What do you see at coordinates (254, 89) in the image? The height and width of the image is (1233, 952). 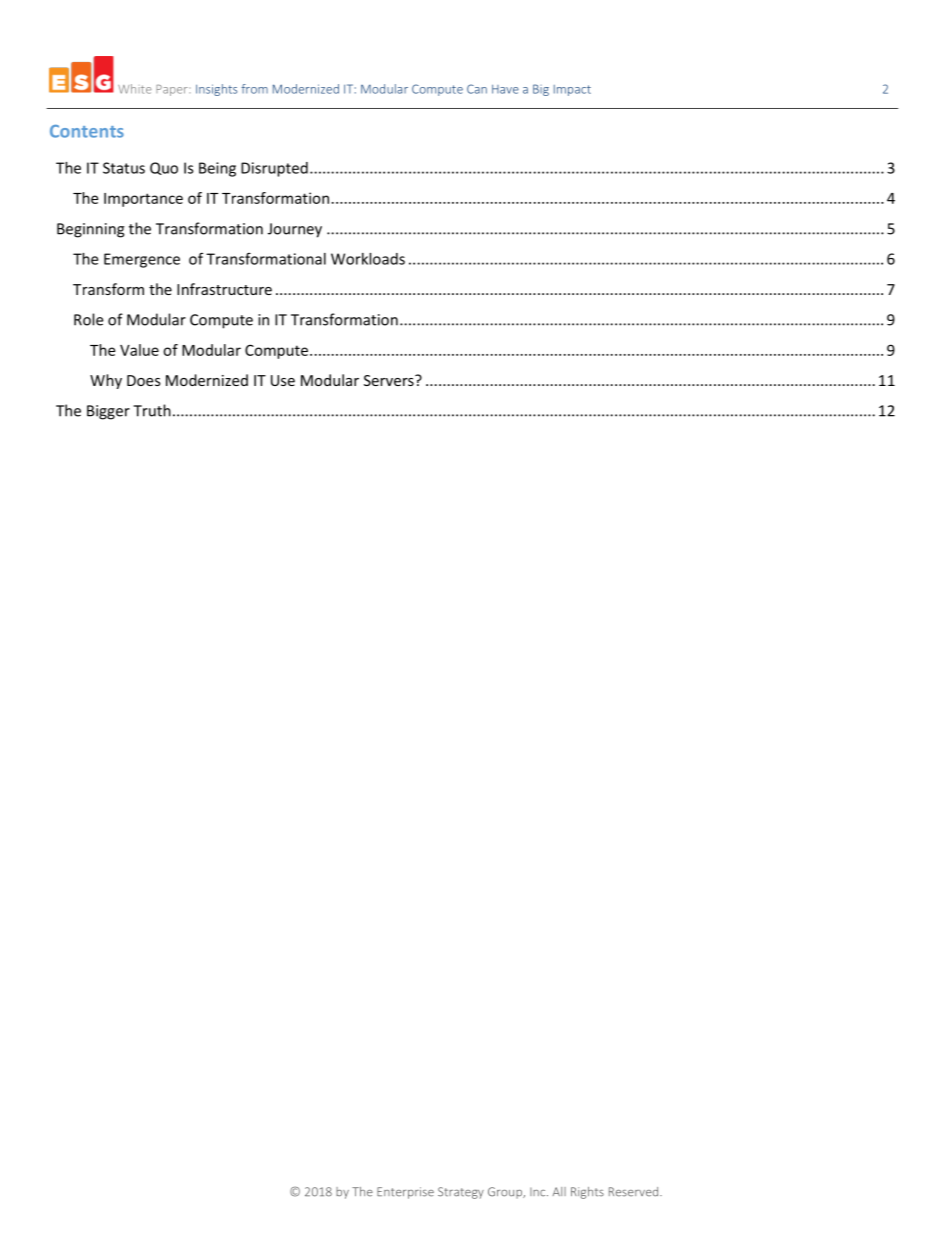 I see `from` at bounding box center [254, 89].
